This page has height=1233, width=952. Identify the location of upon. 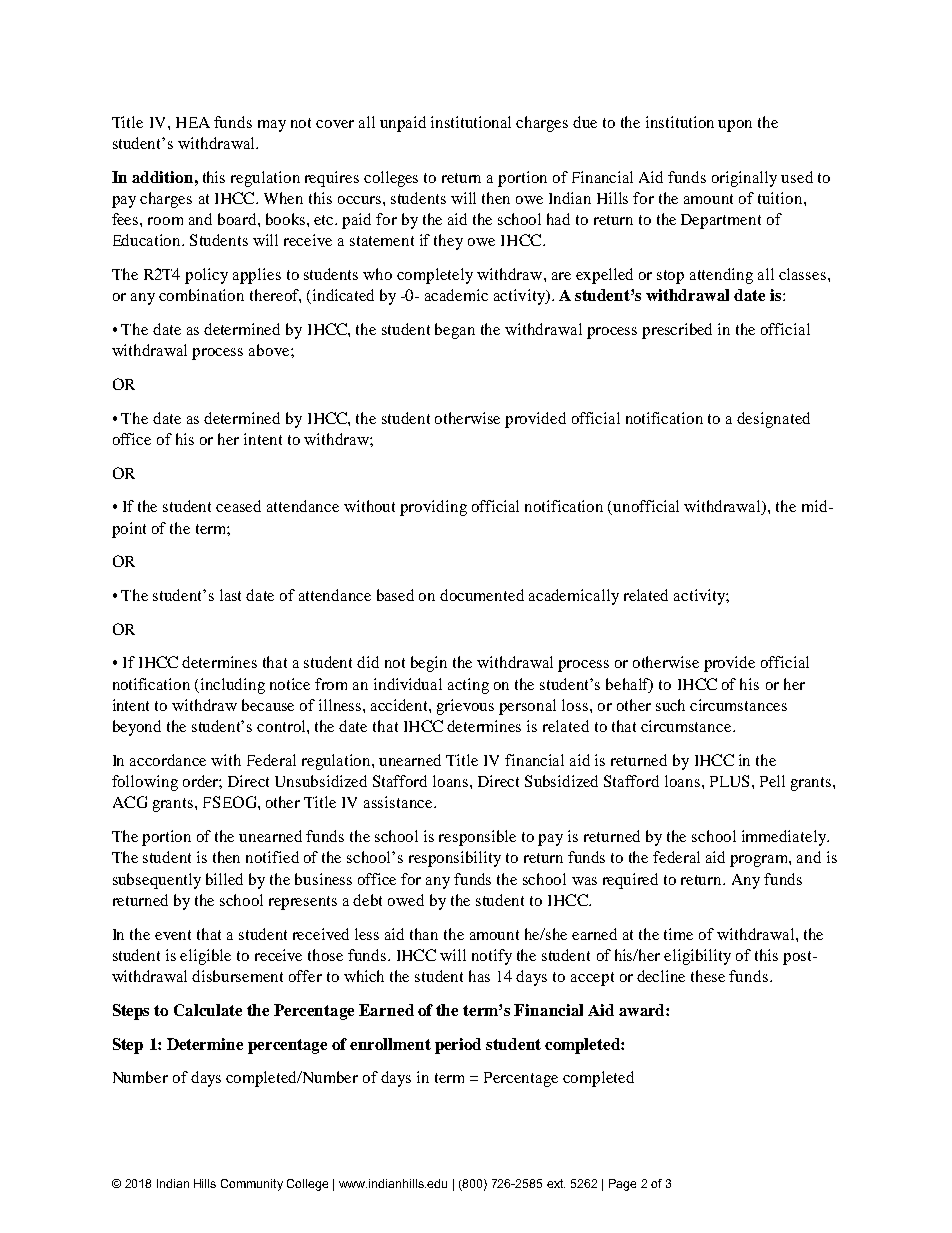
(735, 126).
